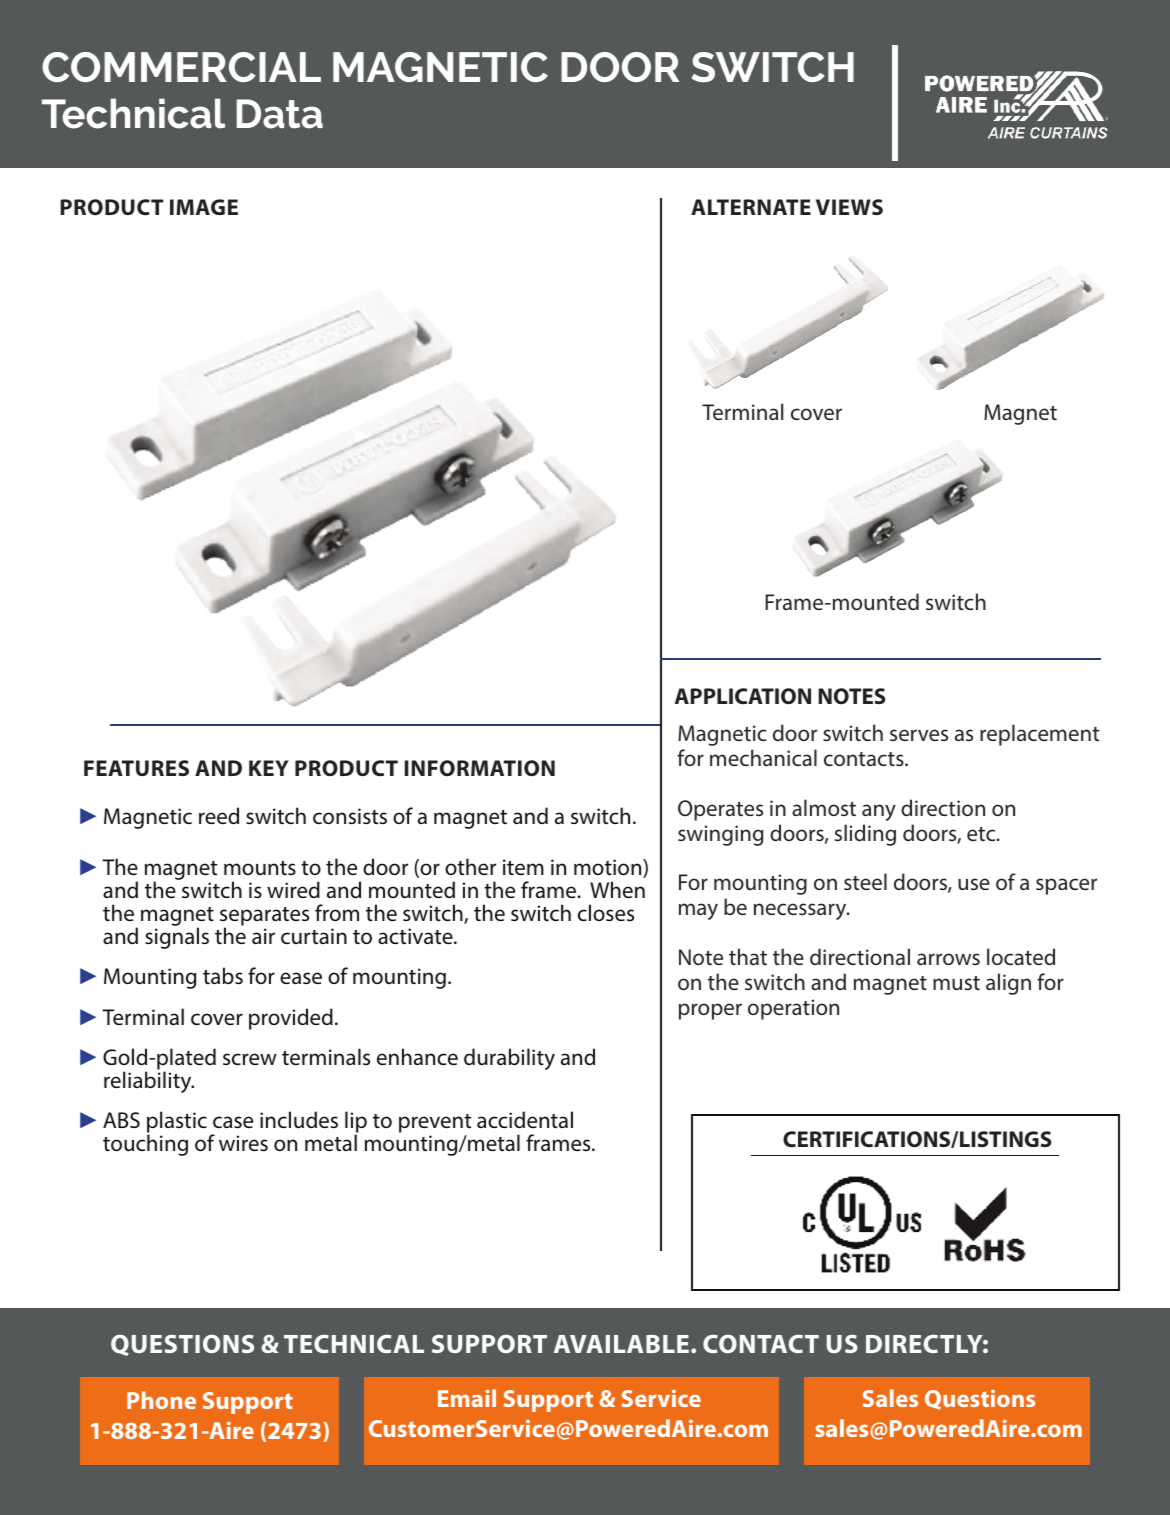 Image resolution: width=1170 pixels, height=1515 pixels. Describe the element at coordinates (204, 207) in the screenshot. I see `IMAGE` at that location.
